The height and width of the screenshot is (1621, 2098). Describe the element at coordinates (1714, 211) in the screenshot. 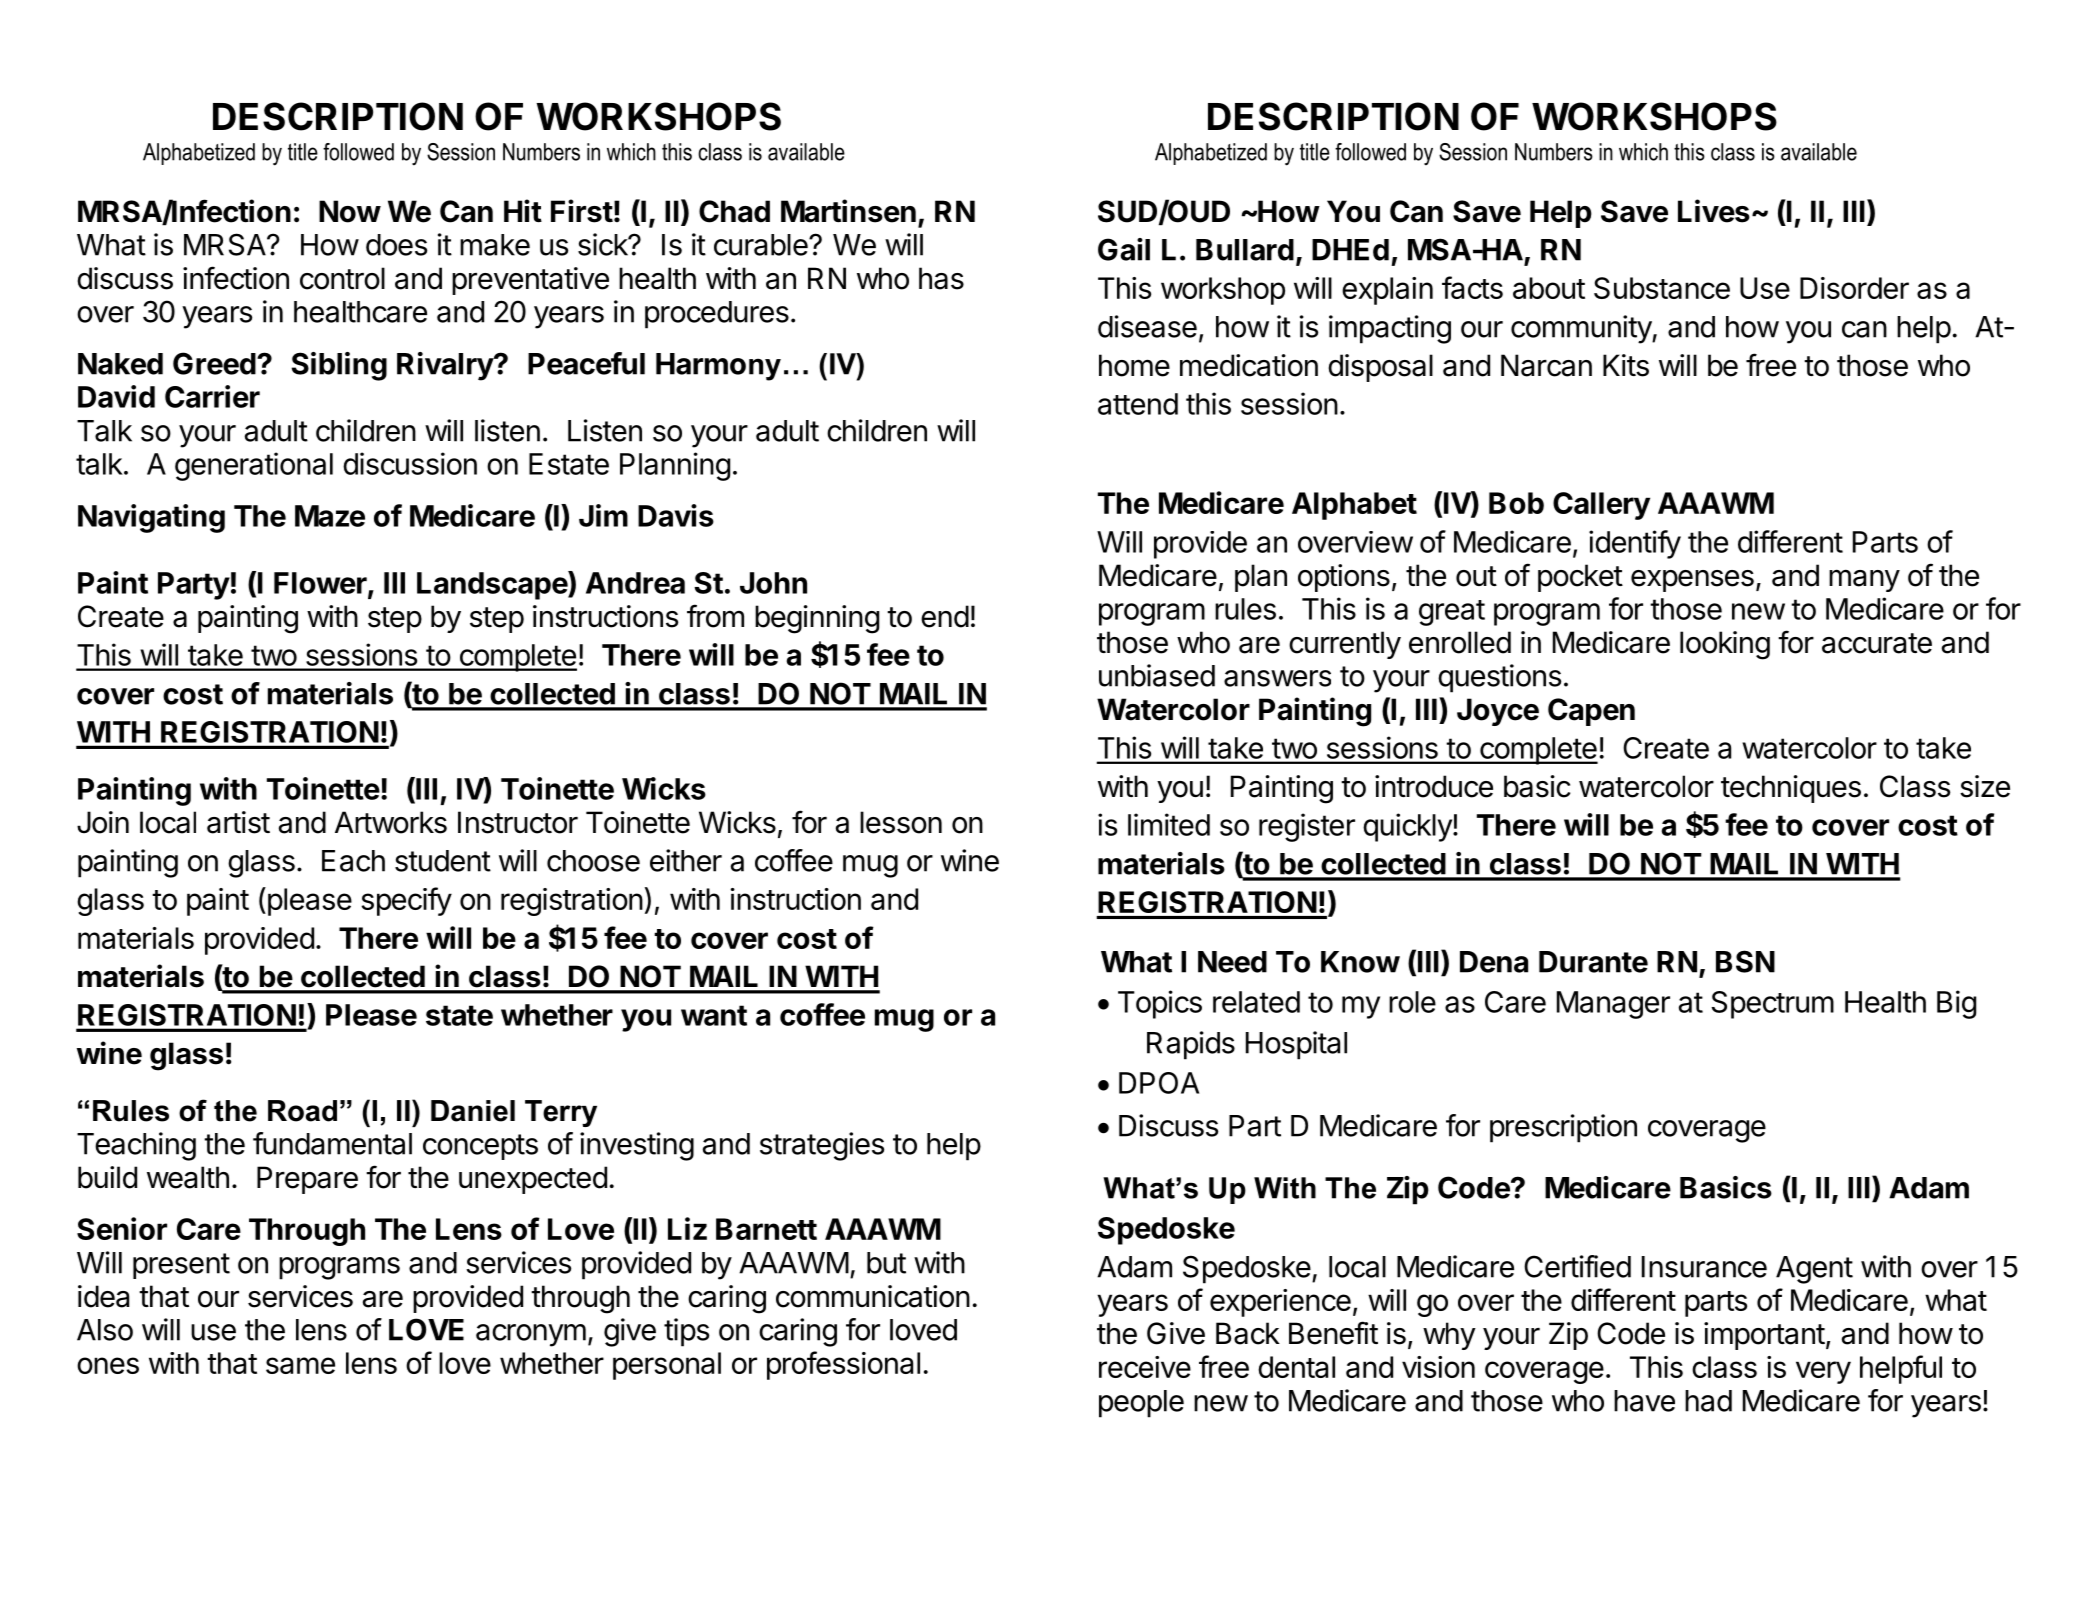

I see `Lives` at that location.
